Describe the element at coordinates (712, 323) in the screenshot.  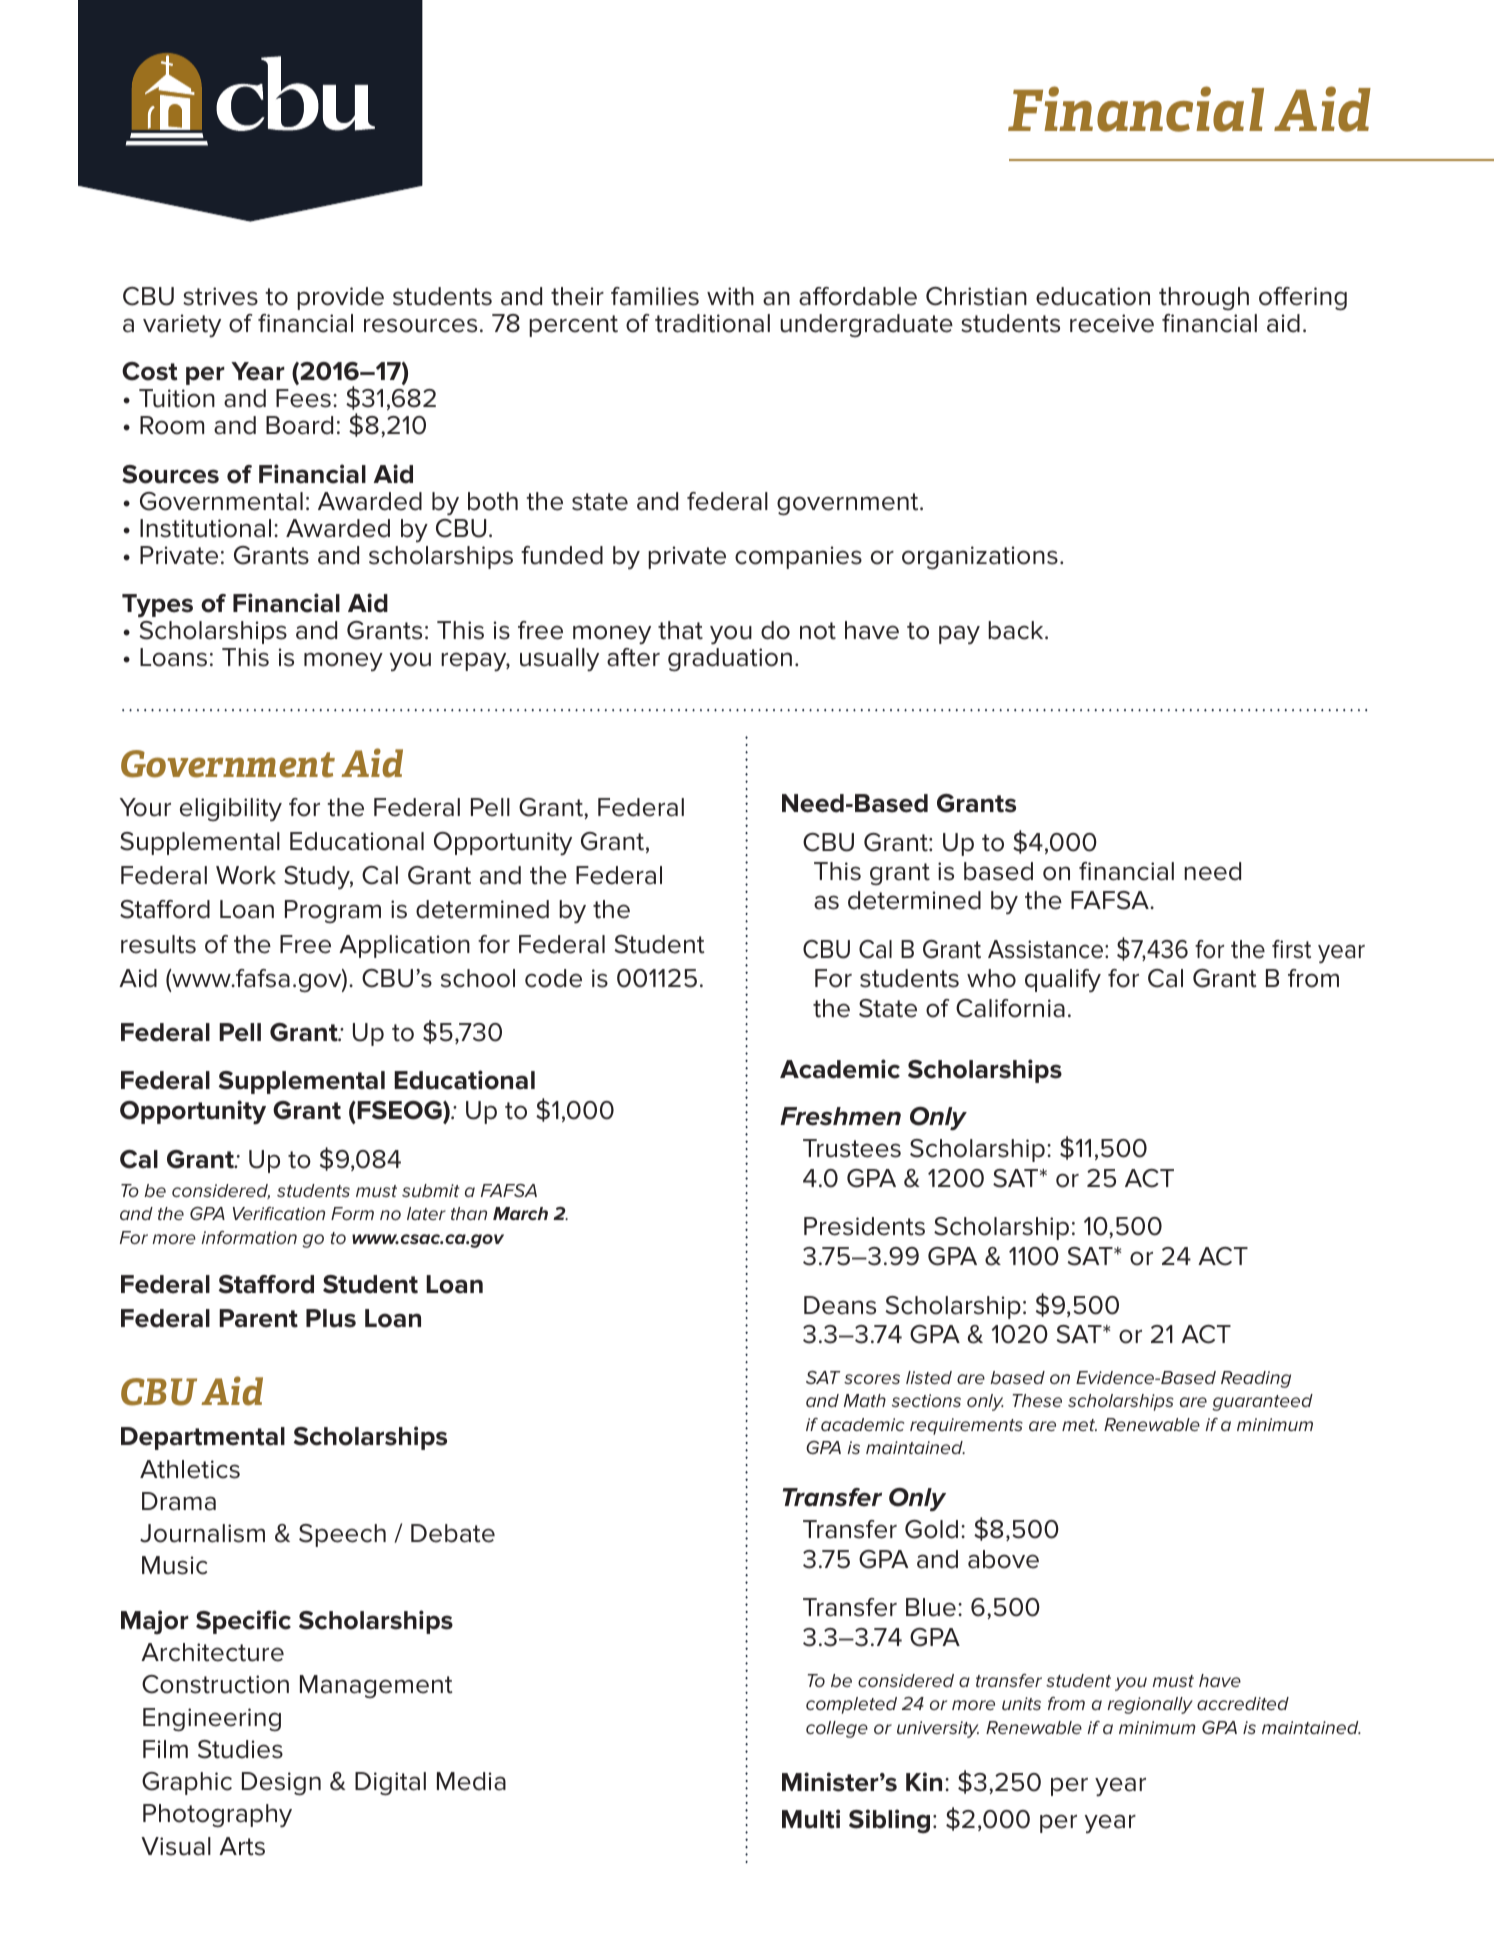
I see `traditional` at that location.
